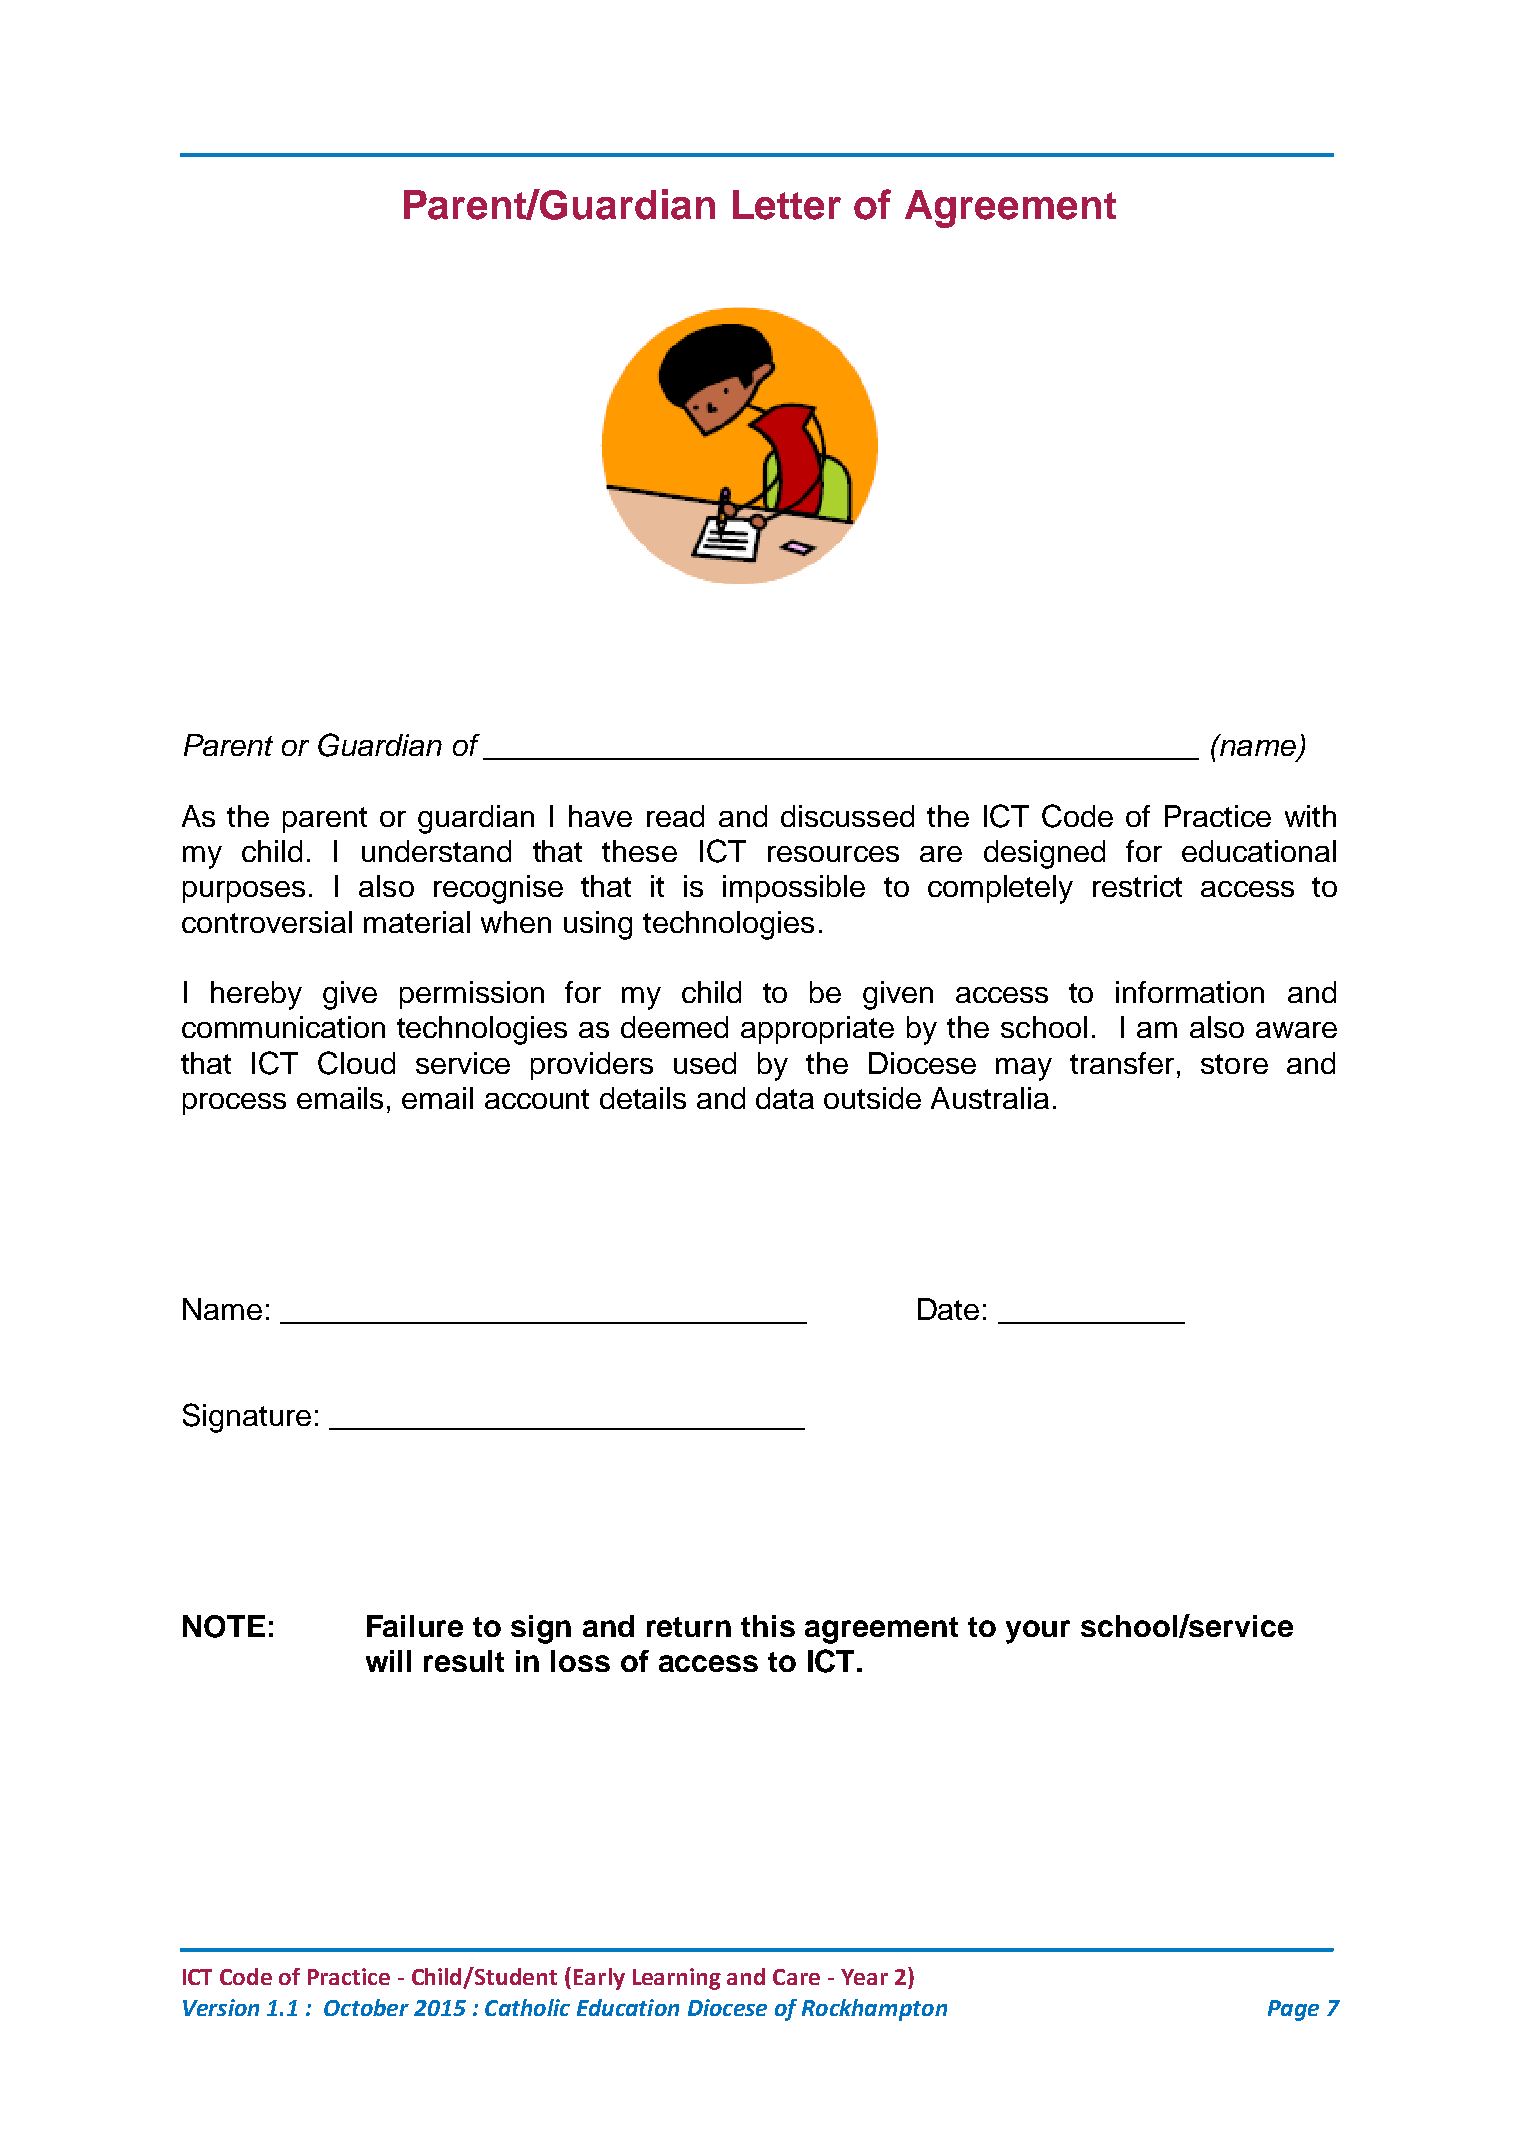 This screenshot has width=1519, height=2148. What do you see at coordinates (796, 1977) in the screenshot?
I see `Care` at bounding box center [796, 1977].
